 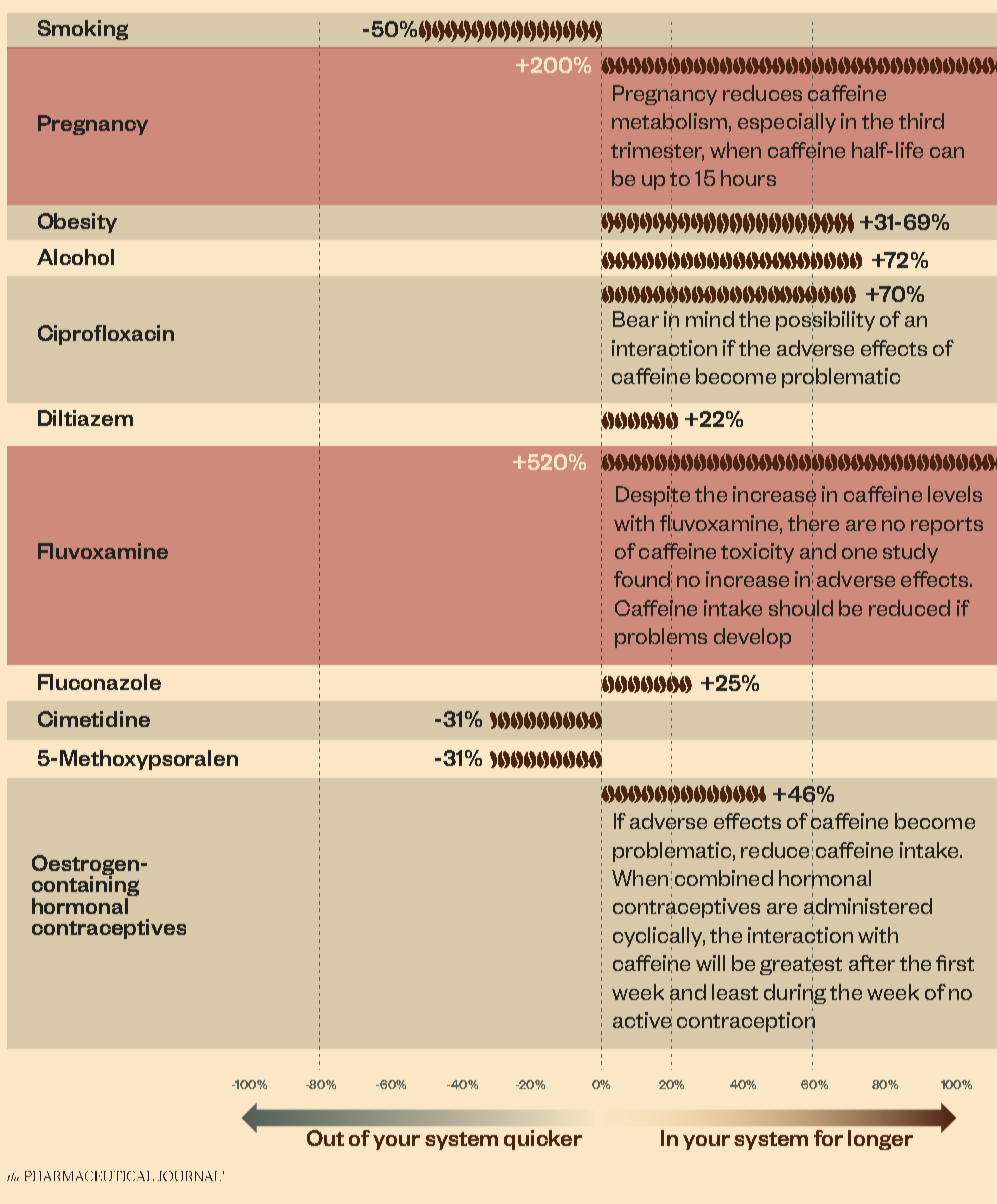 What do you see at coordinates (752, 638) in the screenshot?
I see `develop` at bounding box center [752, 638].
